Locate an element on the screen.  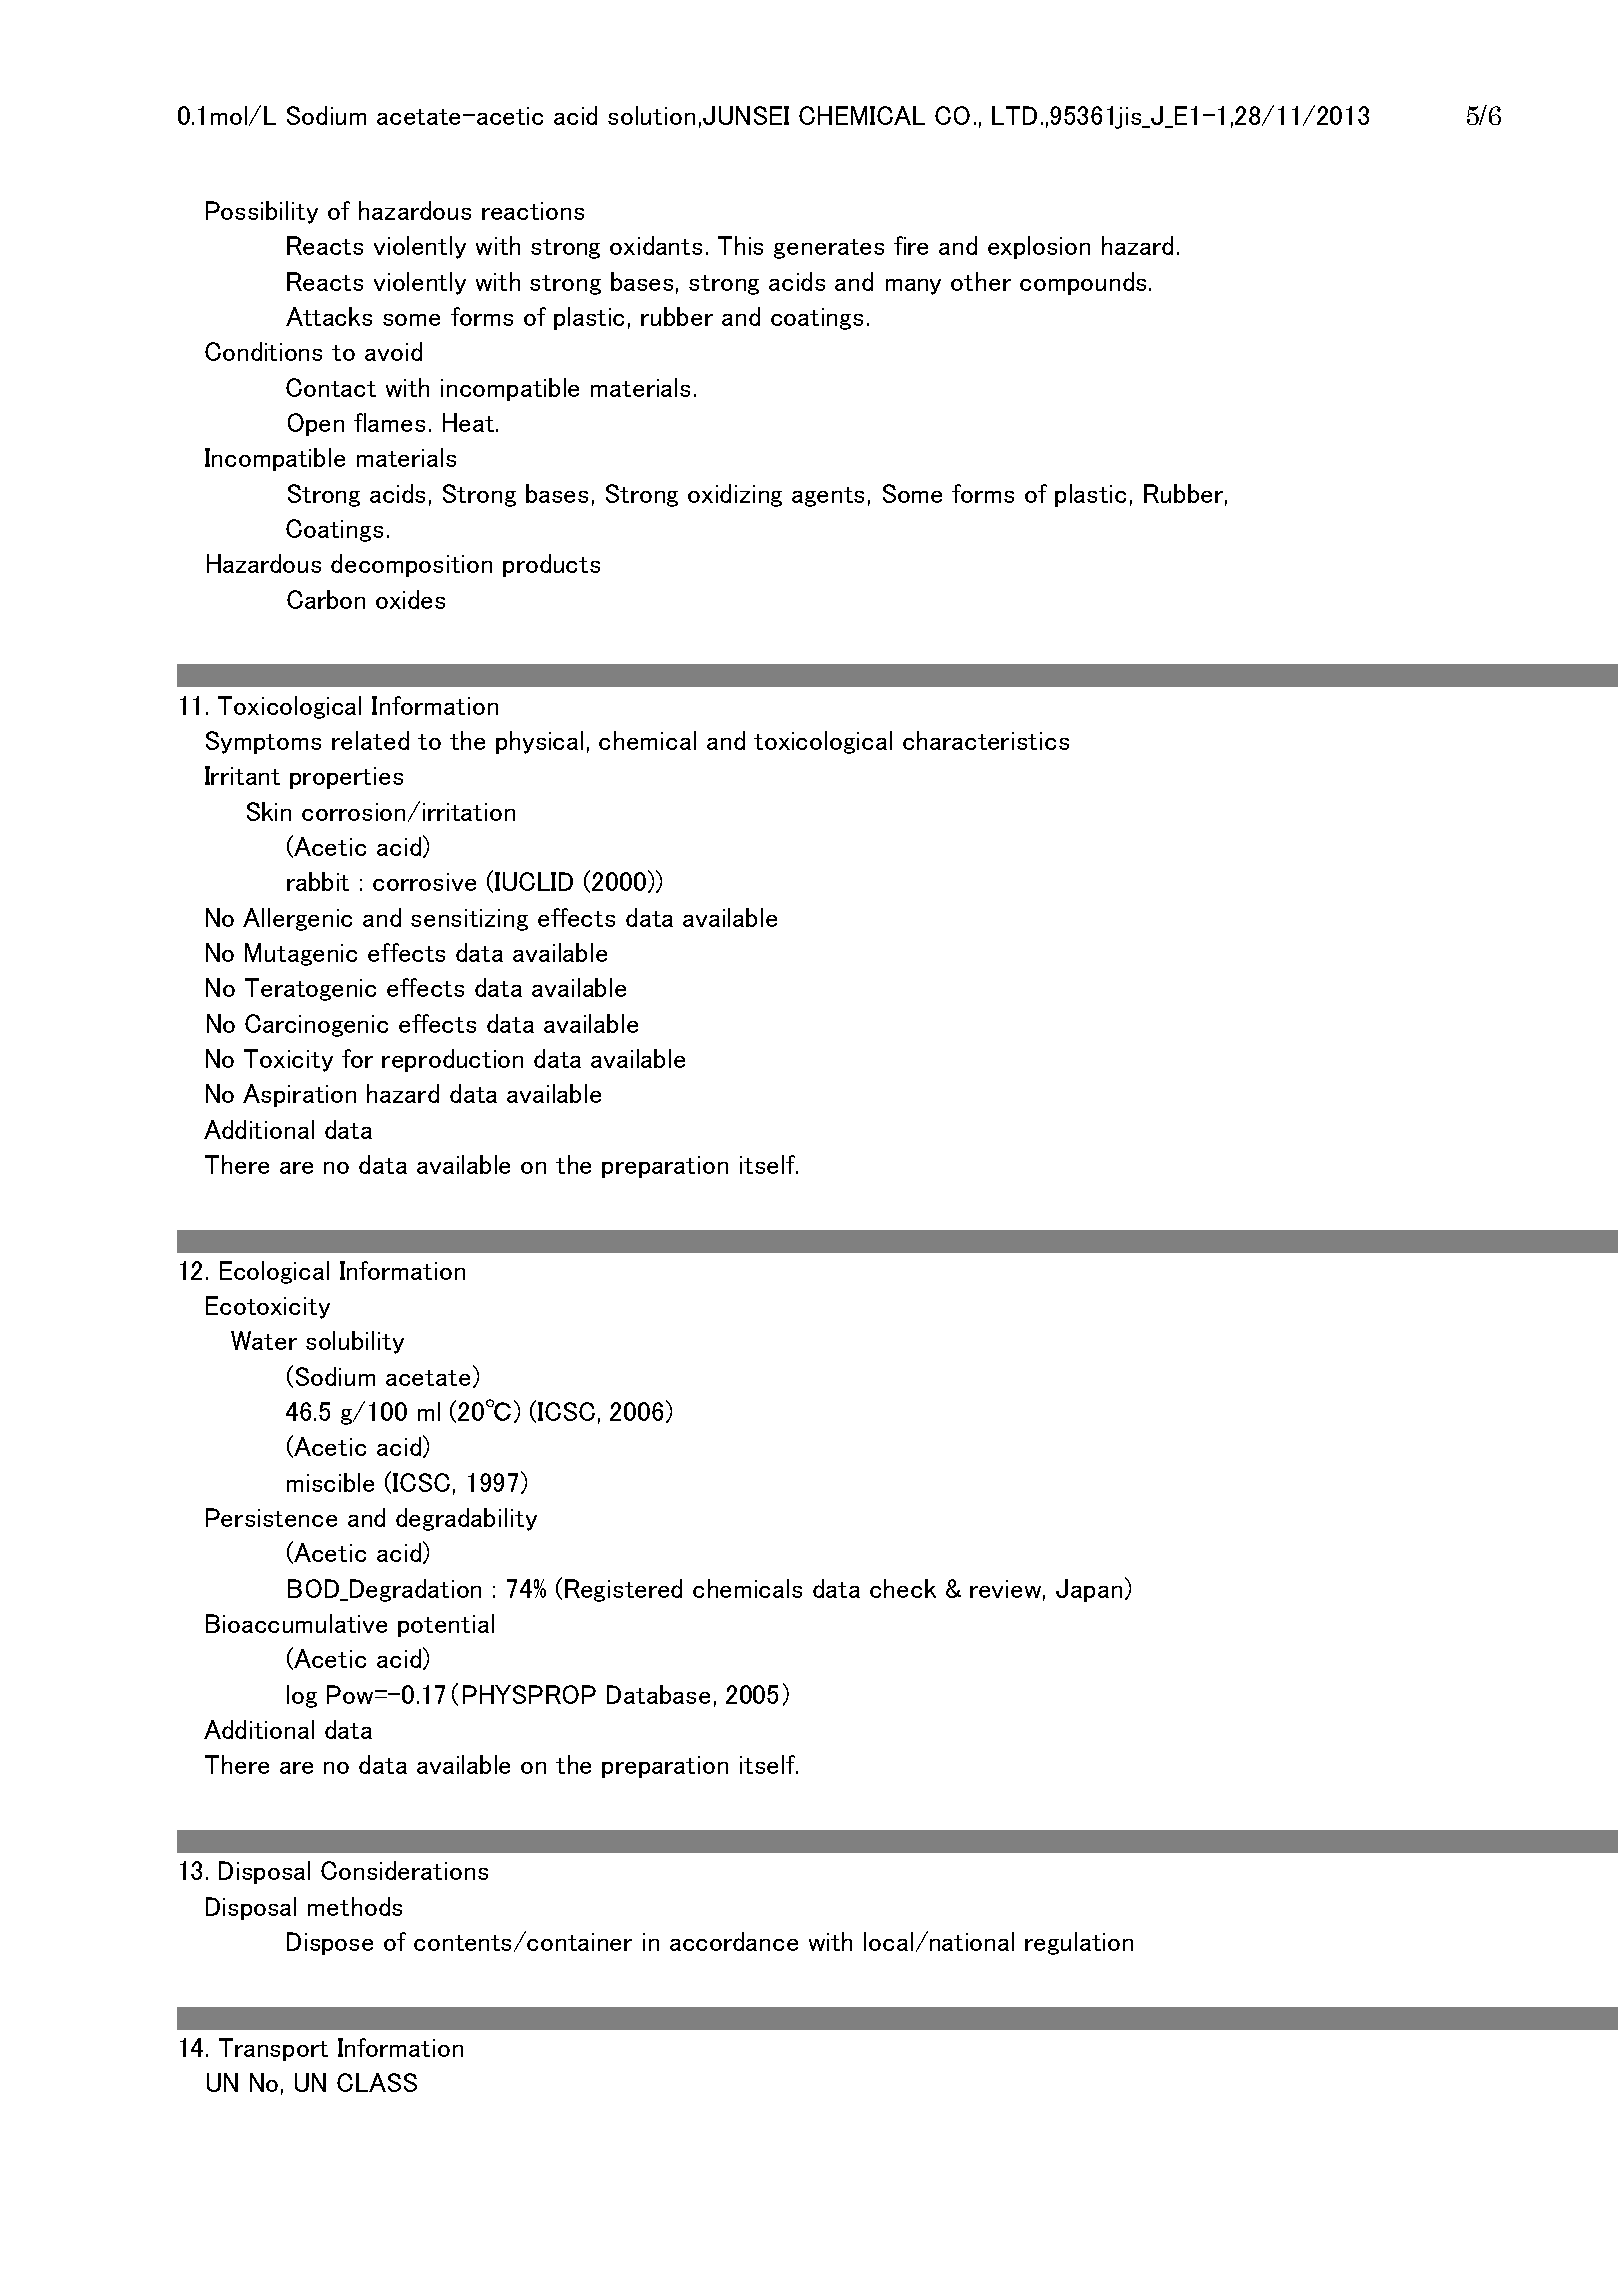
CLASS is located at coordinates (377, 2082).
